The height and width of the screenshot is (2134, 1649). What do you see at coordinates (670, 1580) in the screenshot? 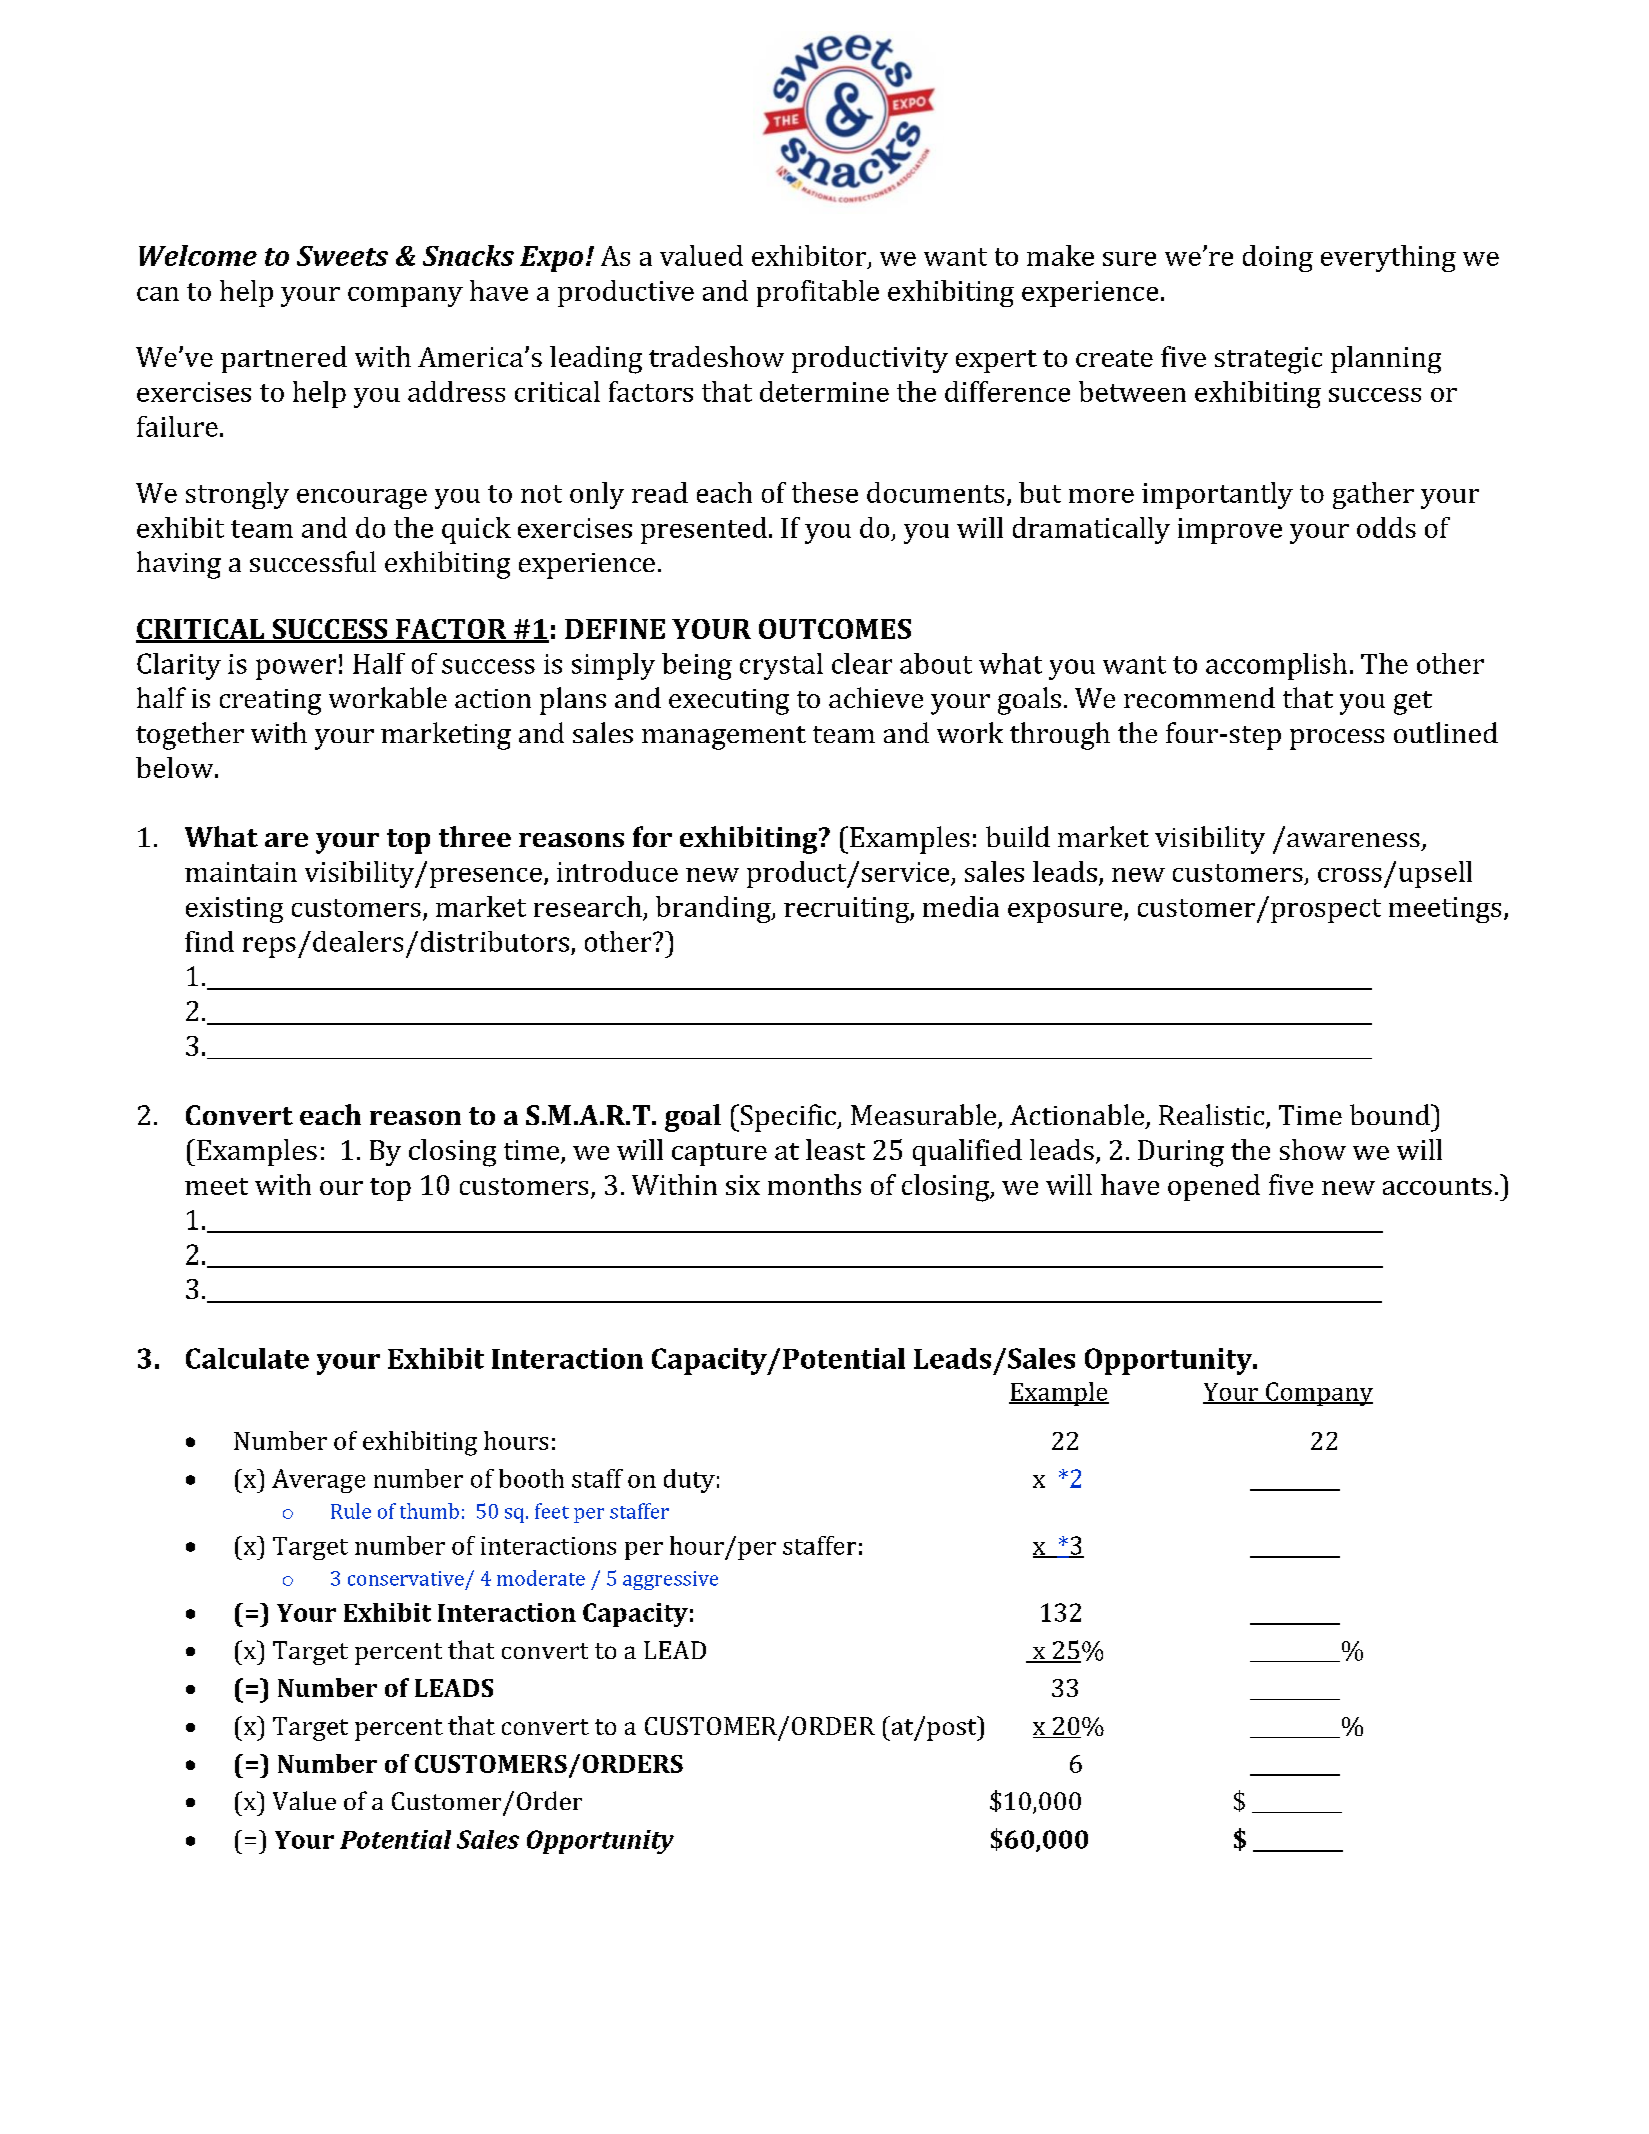
I see `aggressive` at bounding box center [670, 1580].
